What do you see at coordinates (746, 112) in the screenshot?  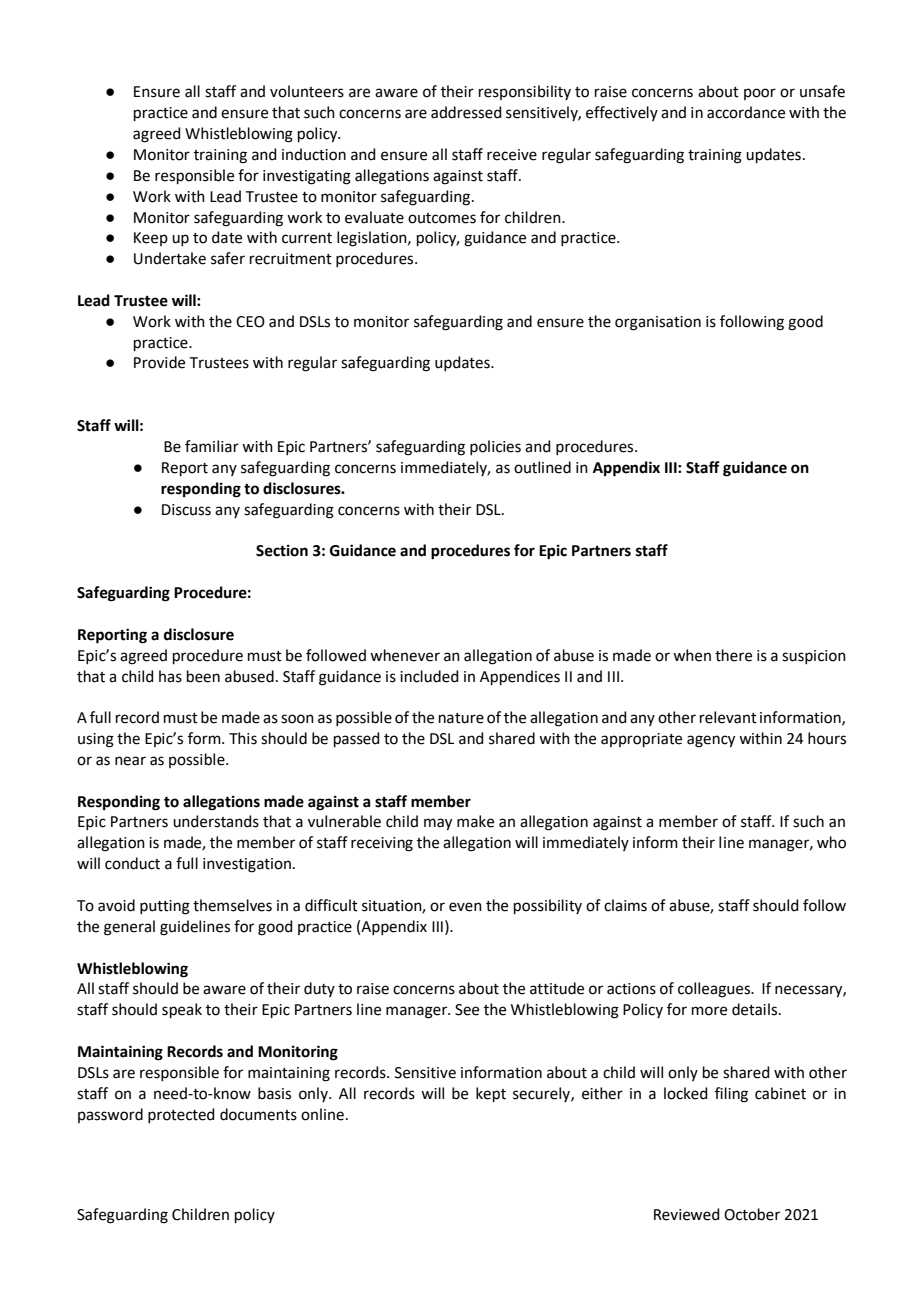 I see `accordance` at bounding box center [746, 112].
